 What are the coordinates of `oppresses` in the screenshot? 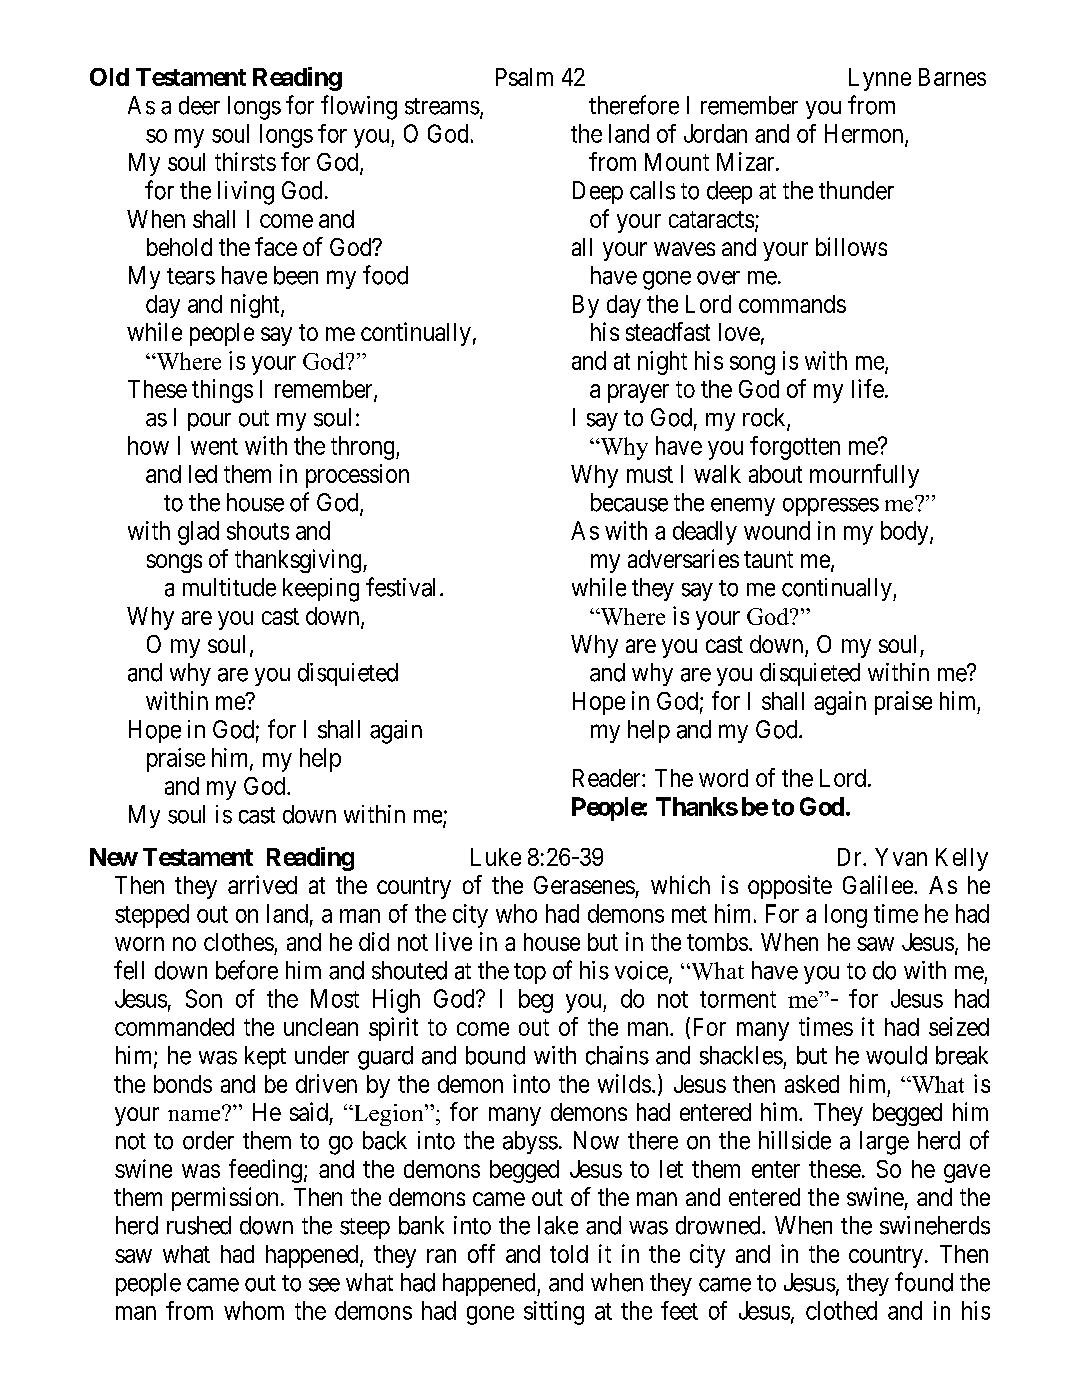 It's located at (831, 507).
